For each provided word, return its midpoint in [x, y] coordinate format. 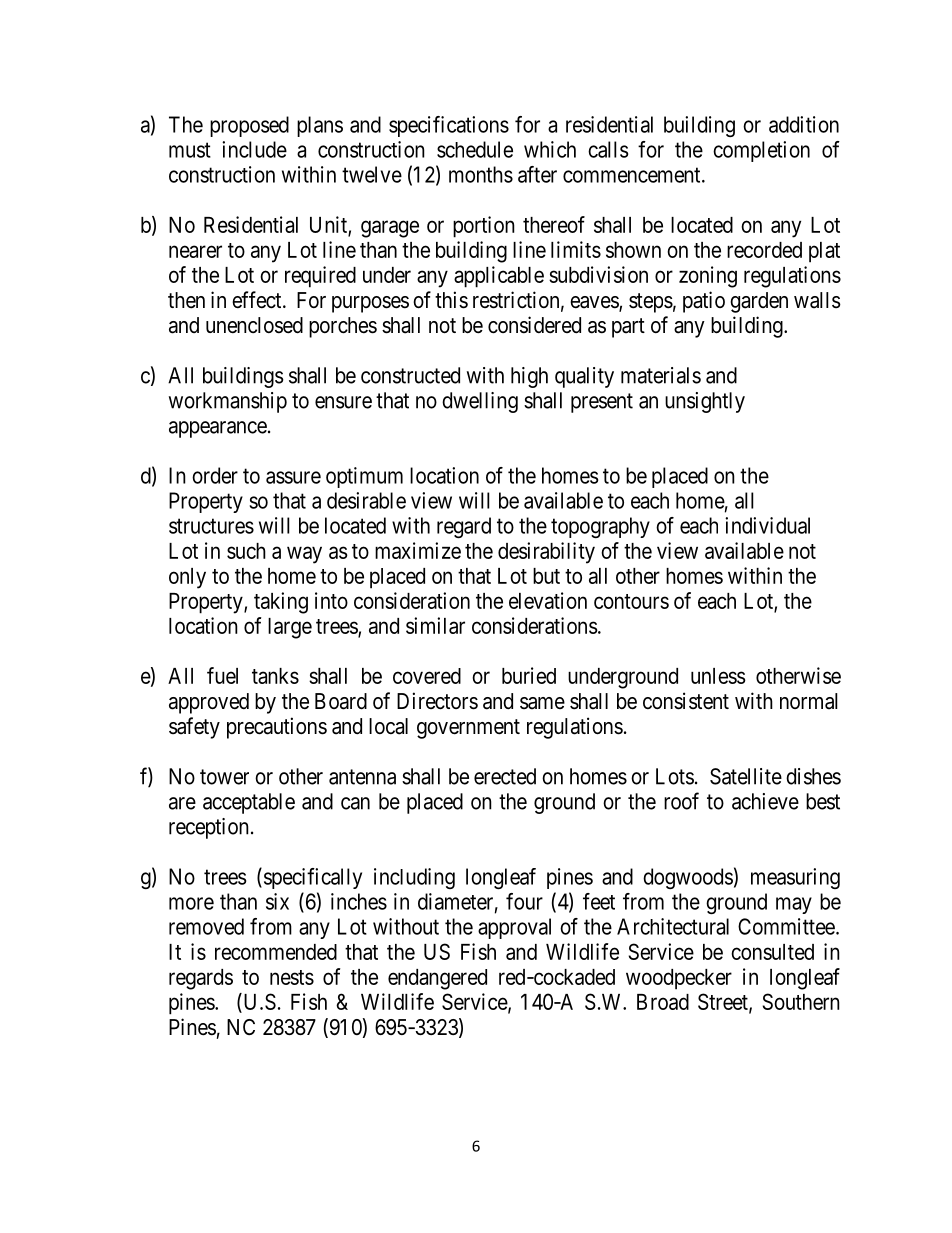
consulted [772, 952]
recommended [276, 952]
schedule [475, 149]
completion [761, 151]
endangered [437, 979]
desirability [546, 553]
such [246, 551]
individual [767, 525]
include [254, 149]
